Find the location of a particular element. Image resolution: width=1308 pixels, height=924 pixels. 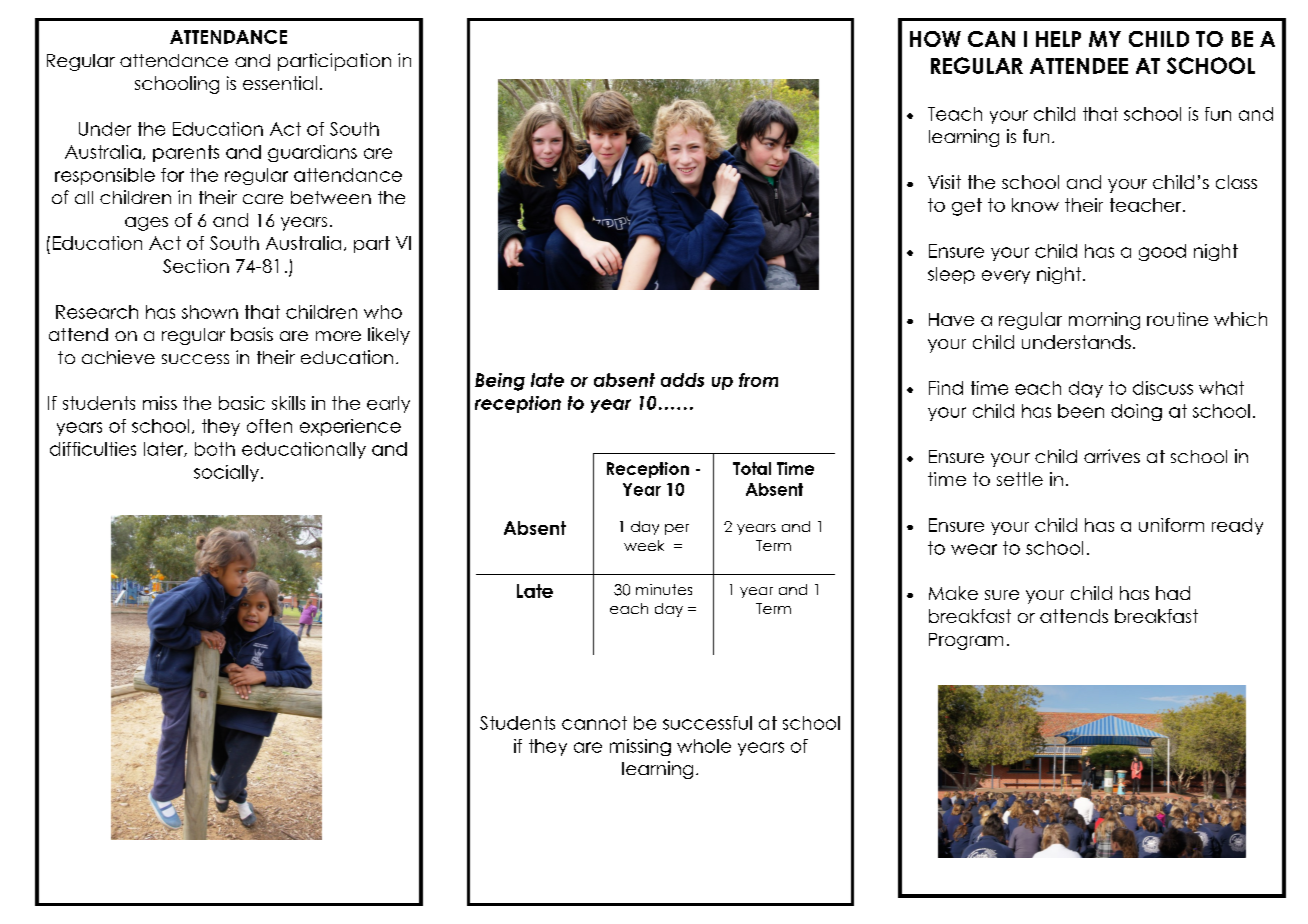

cannot is located at coordinates (594, 723).
